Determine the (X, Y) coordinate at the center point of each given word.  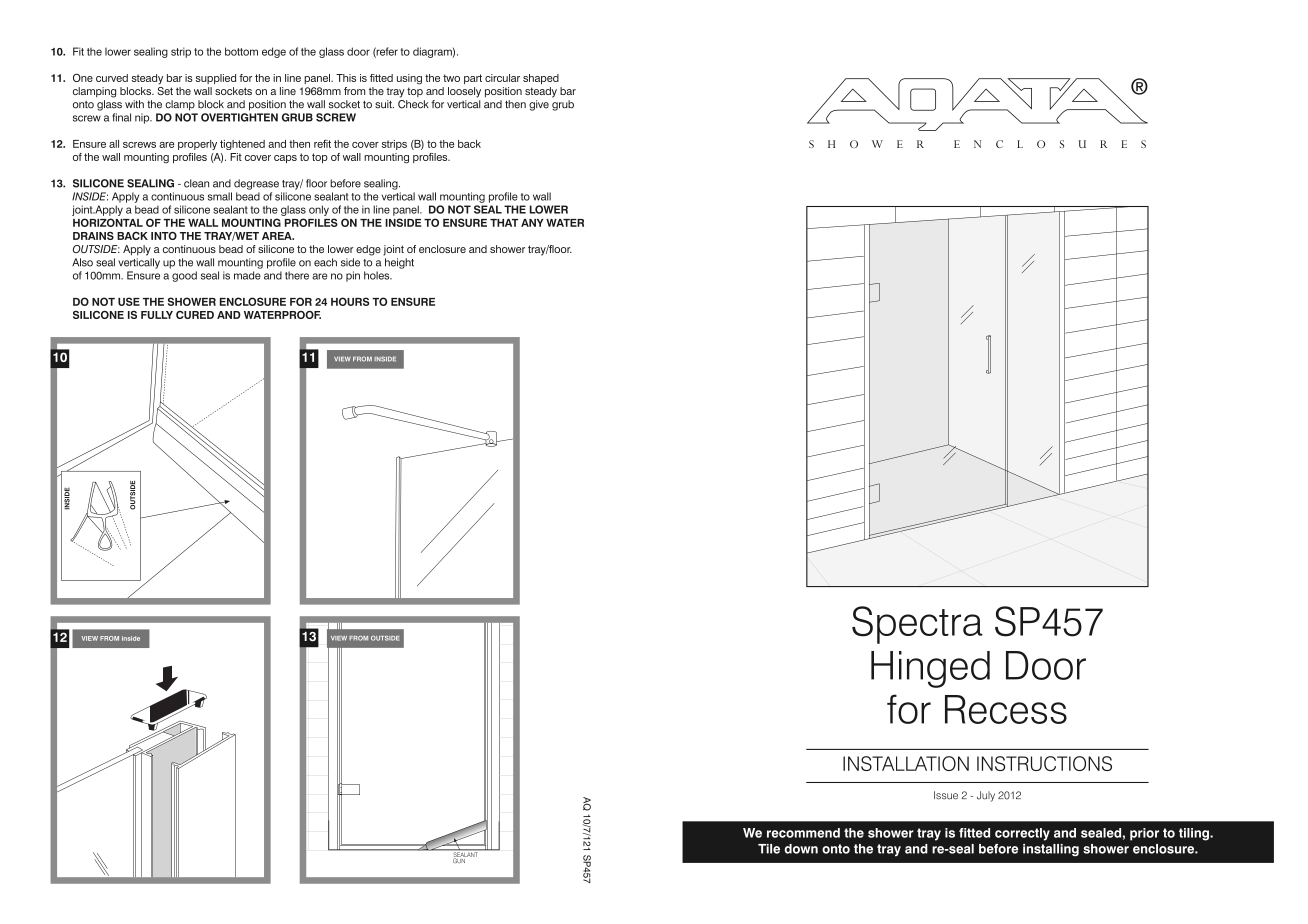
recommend (803, 833)
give (539, 105)
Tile (769, 849)
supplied (216, 79)
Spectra (917, 625)
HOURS (350, 301)
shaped (541, 79)
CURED (195, 315)
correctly (1022, 834)
